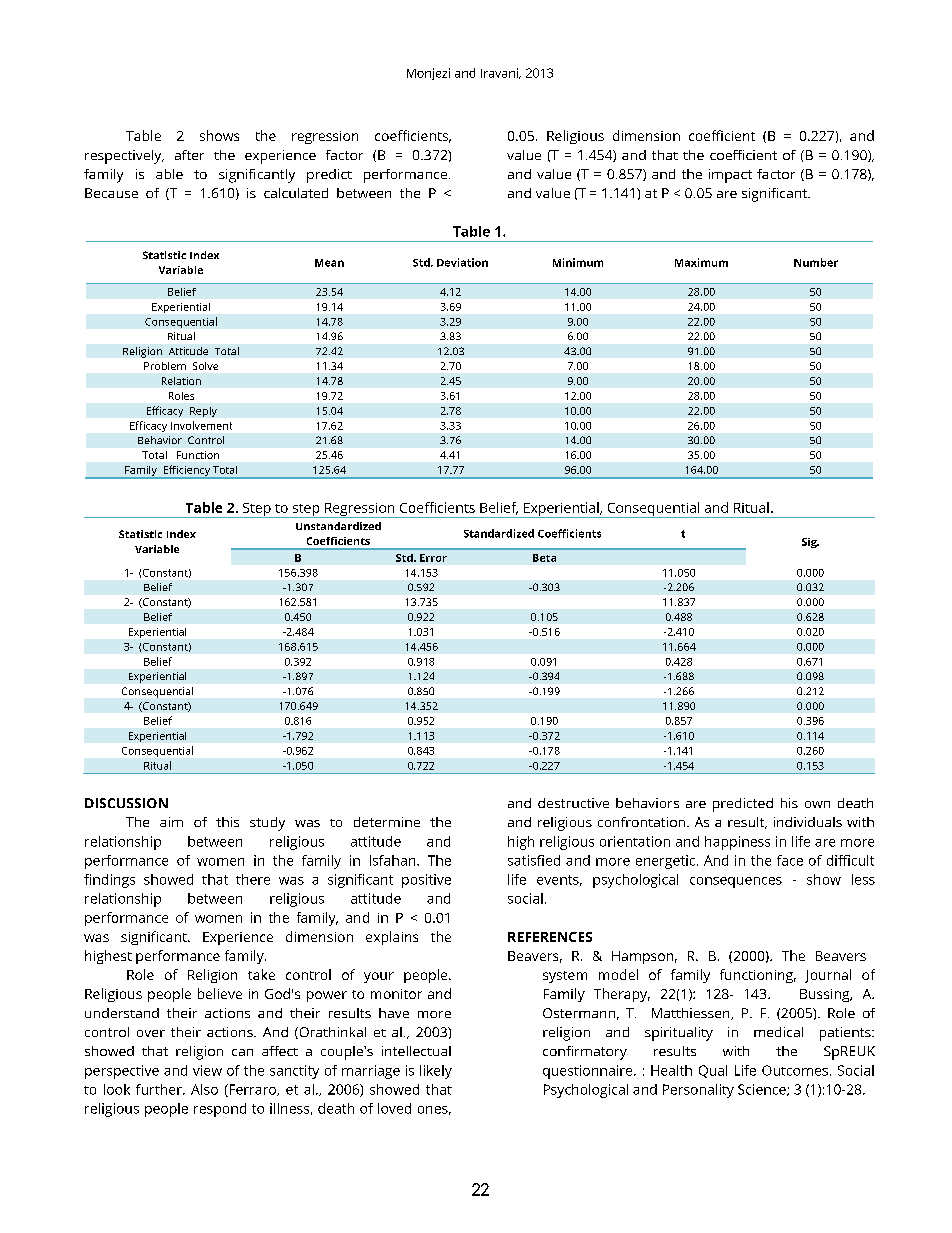 Image resolution: width=952 pixels, height=1233 pixels. What do you see at coordinates (544, 558) in the screenshot?
I see `Beta` at bounding box center [544, 558].
